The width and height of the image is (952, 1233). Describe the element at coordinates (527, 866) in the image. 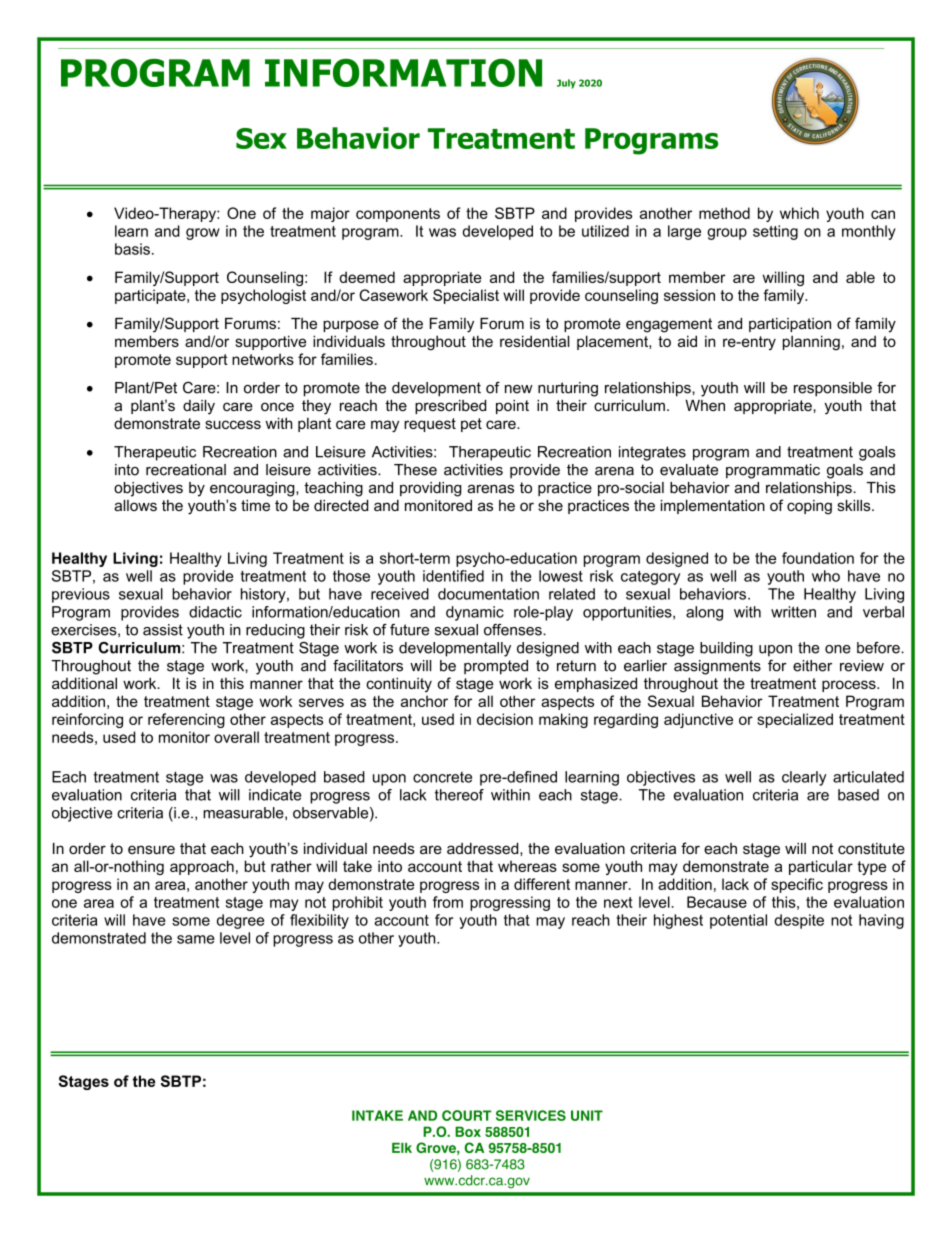

I see `whereas` at that location.
